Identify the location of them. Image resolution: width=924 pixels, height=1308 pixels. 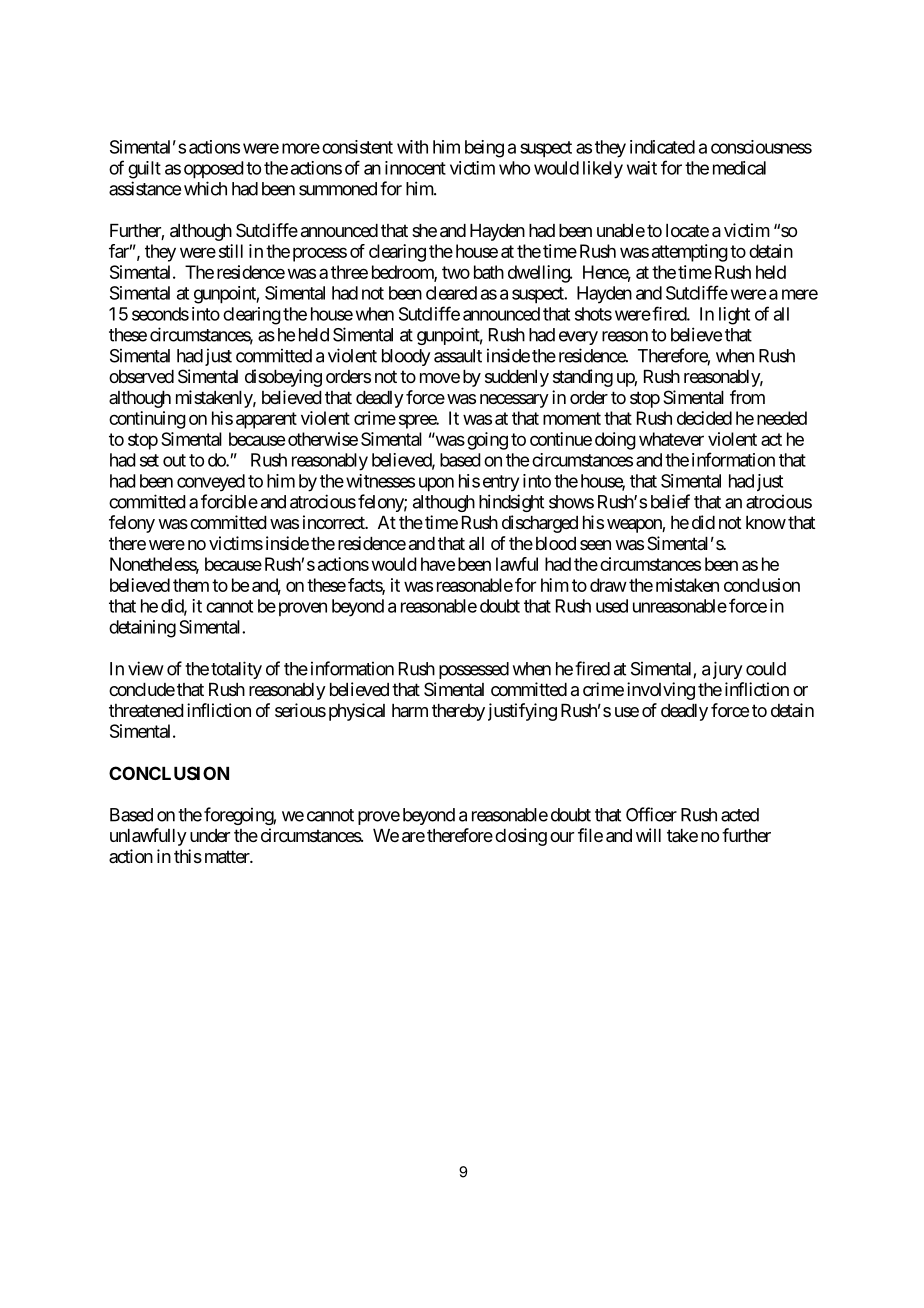
(191, 585).
